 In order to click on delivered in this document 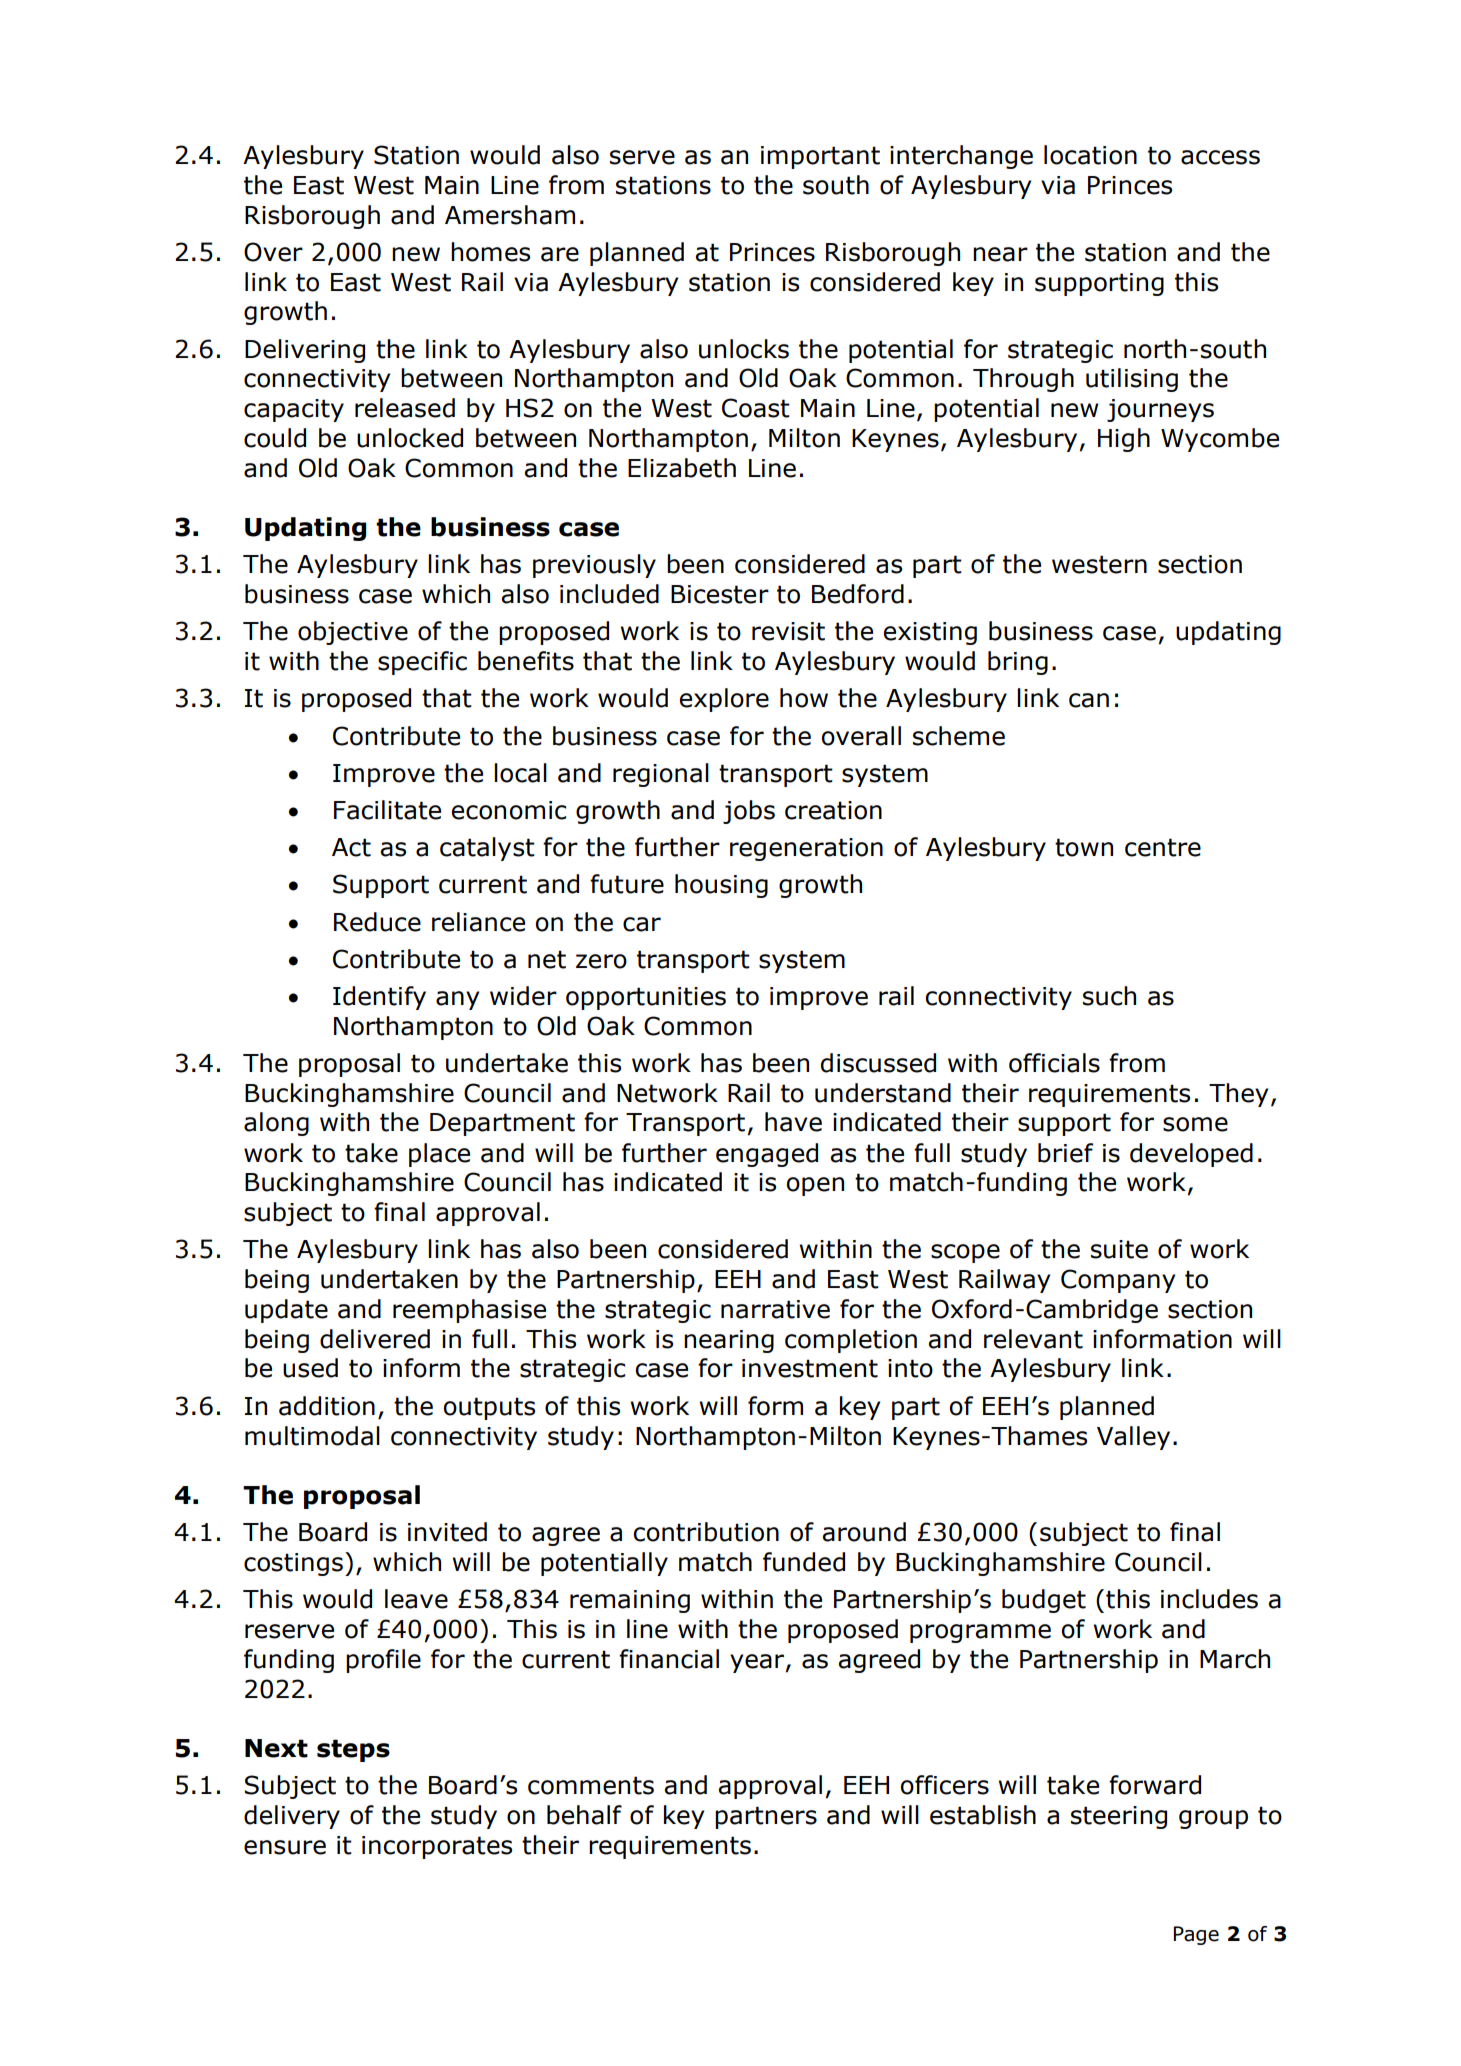, I will do `click(375, 1339)`.
